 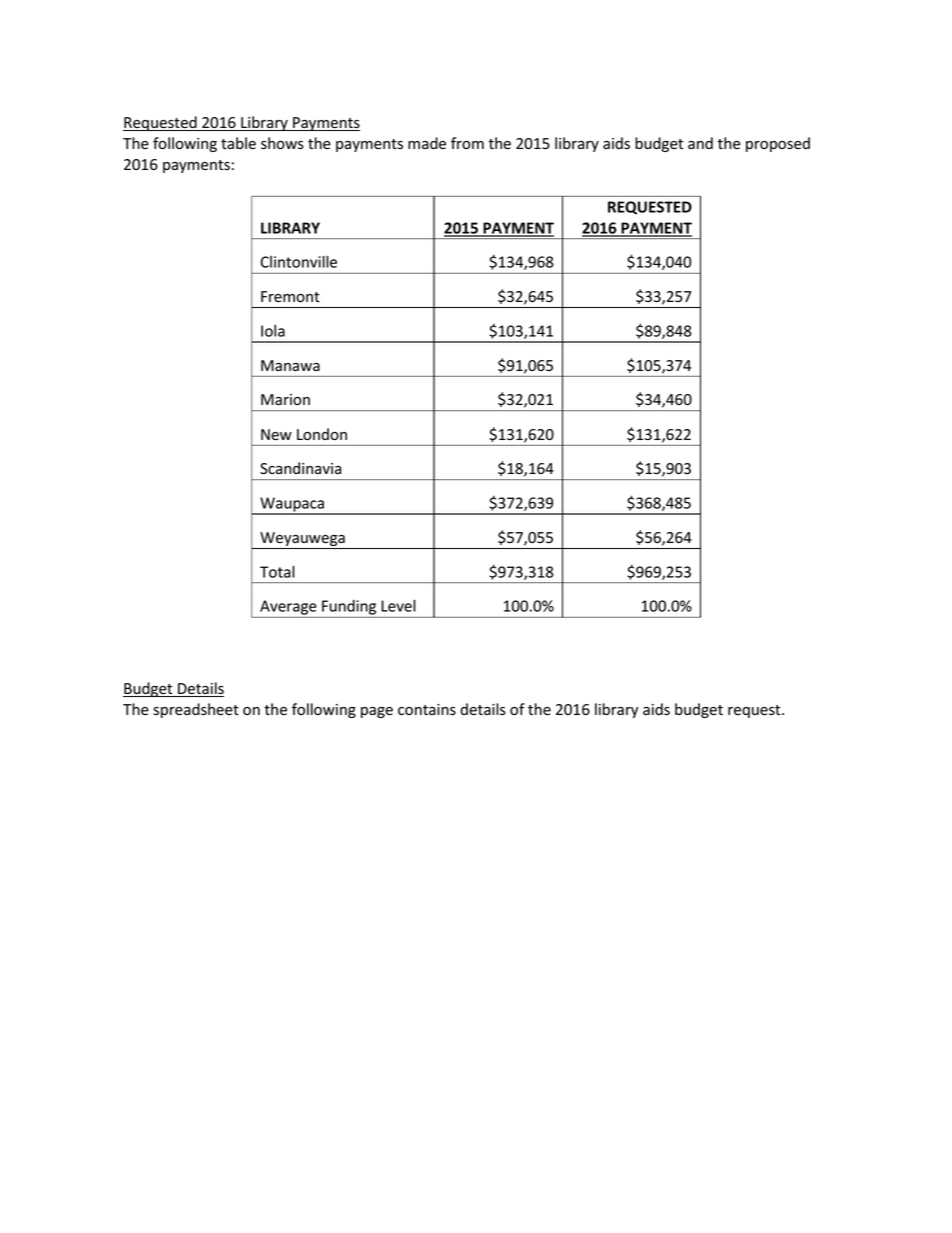 I want to click on proposed, so click(x=778, y=144).
